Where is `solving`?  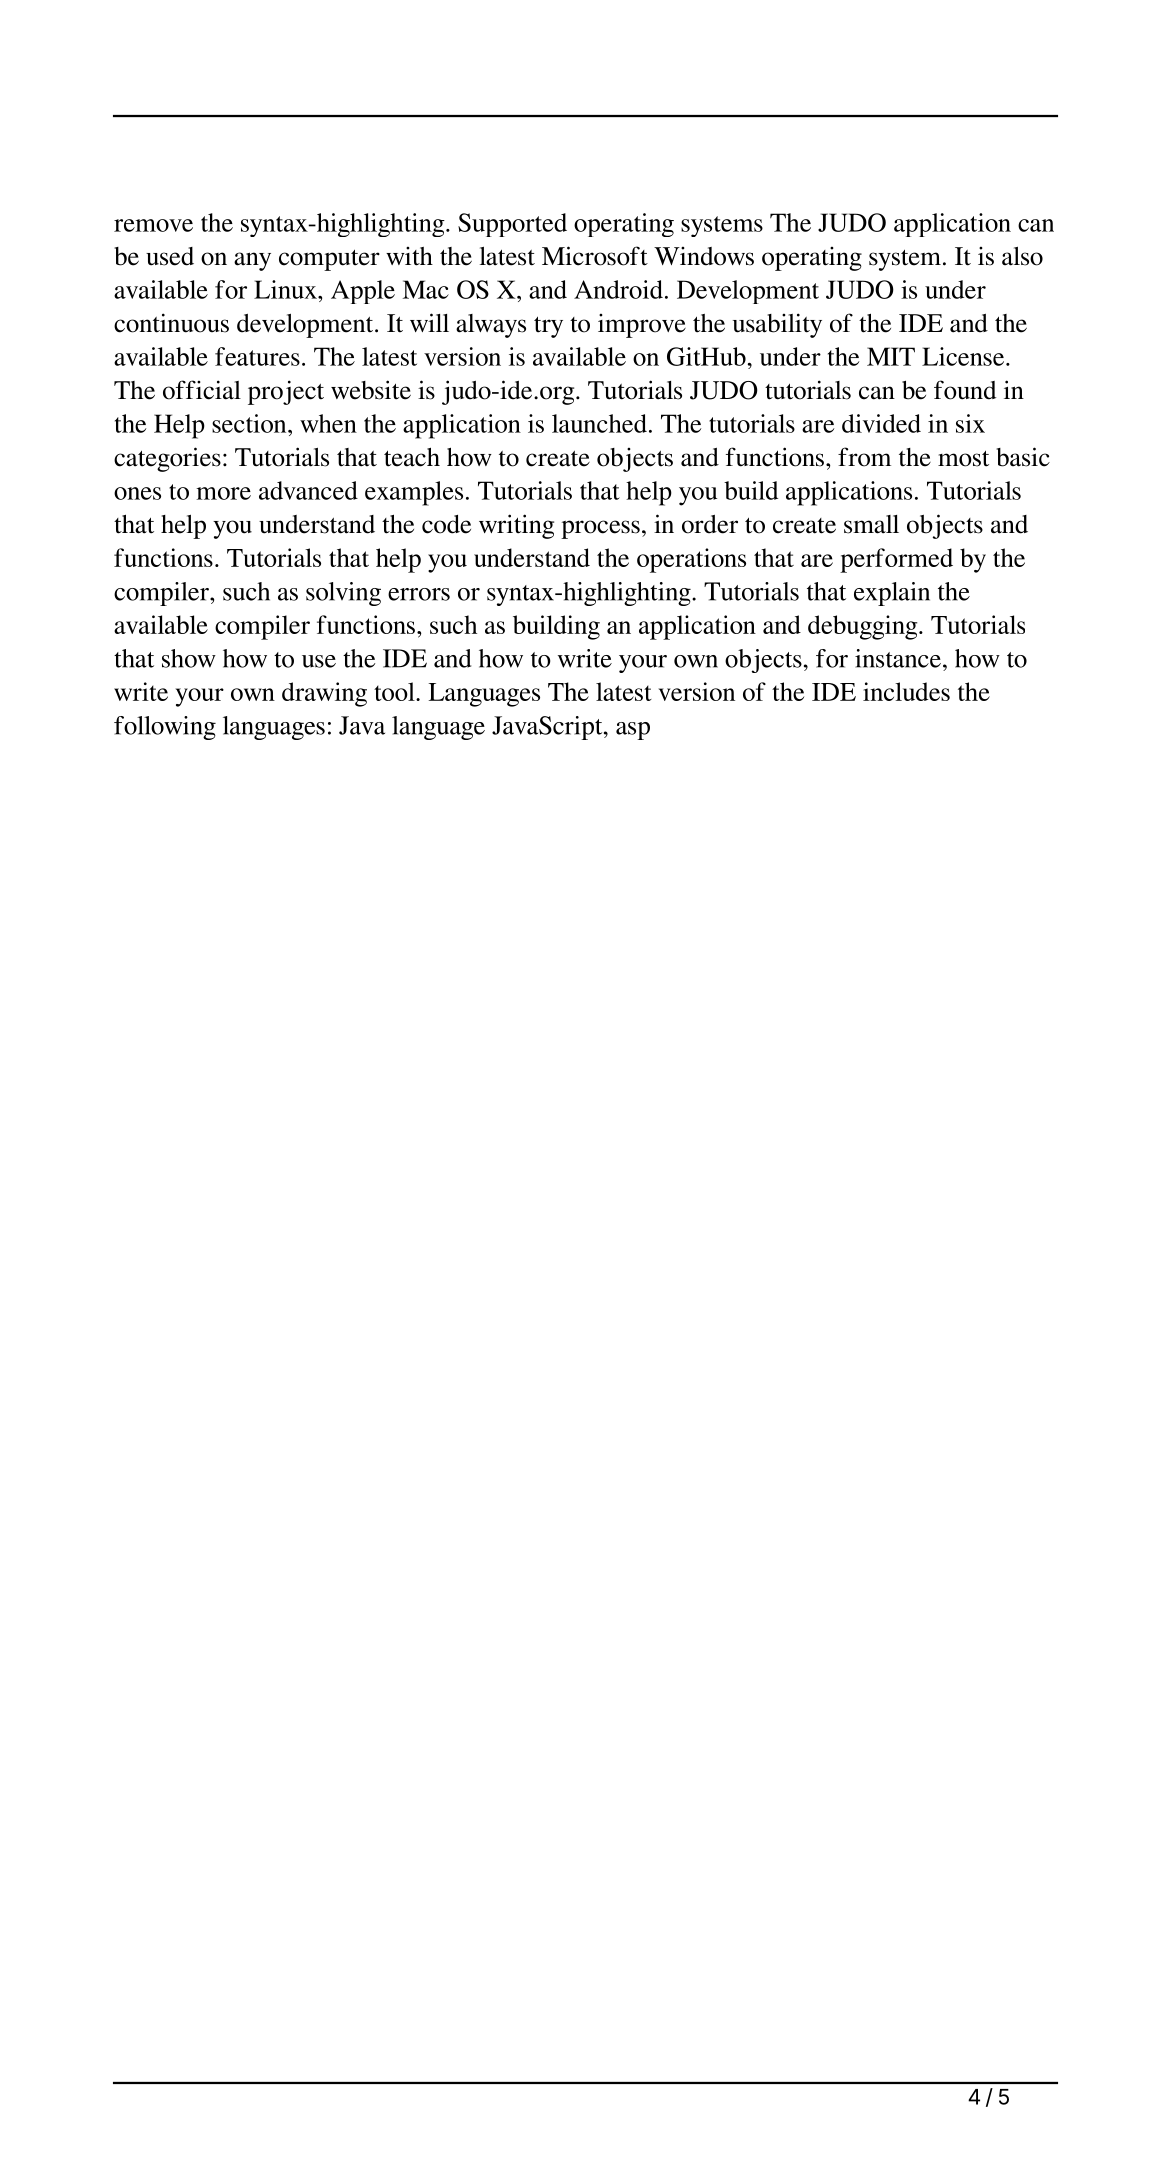 solving is located at coordinates (343, 594).
